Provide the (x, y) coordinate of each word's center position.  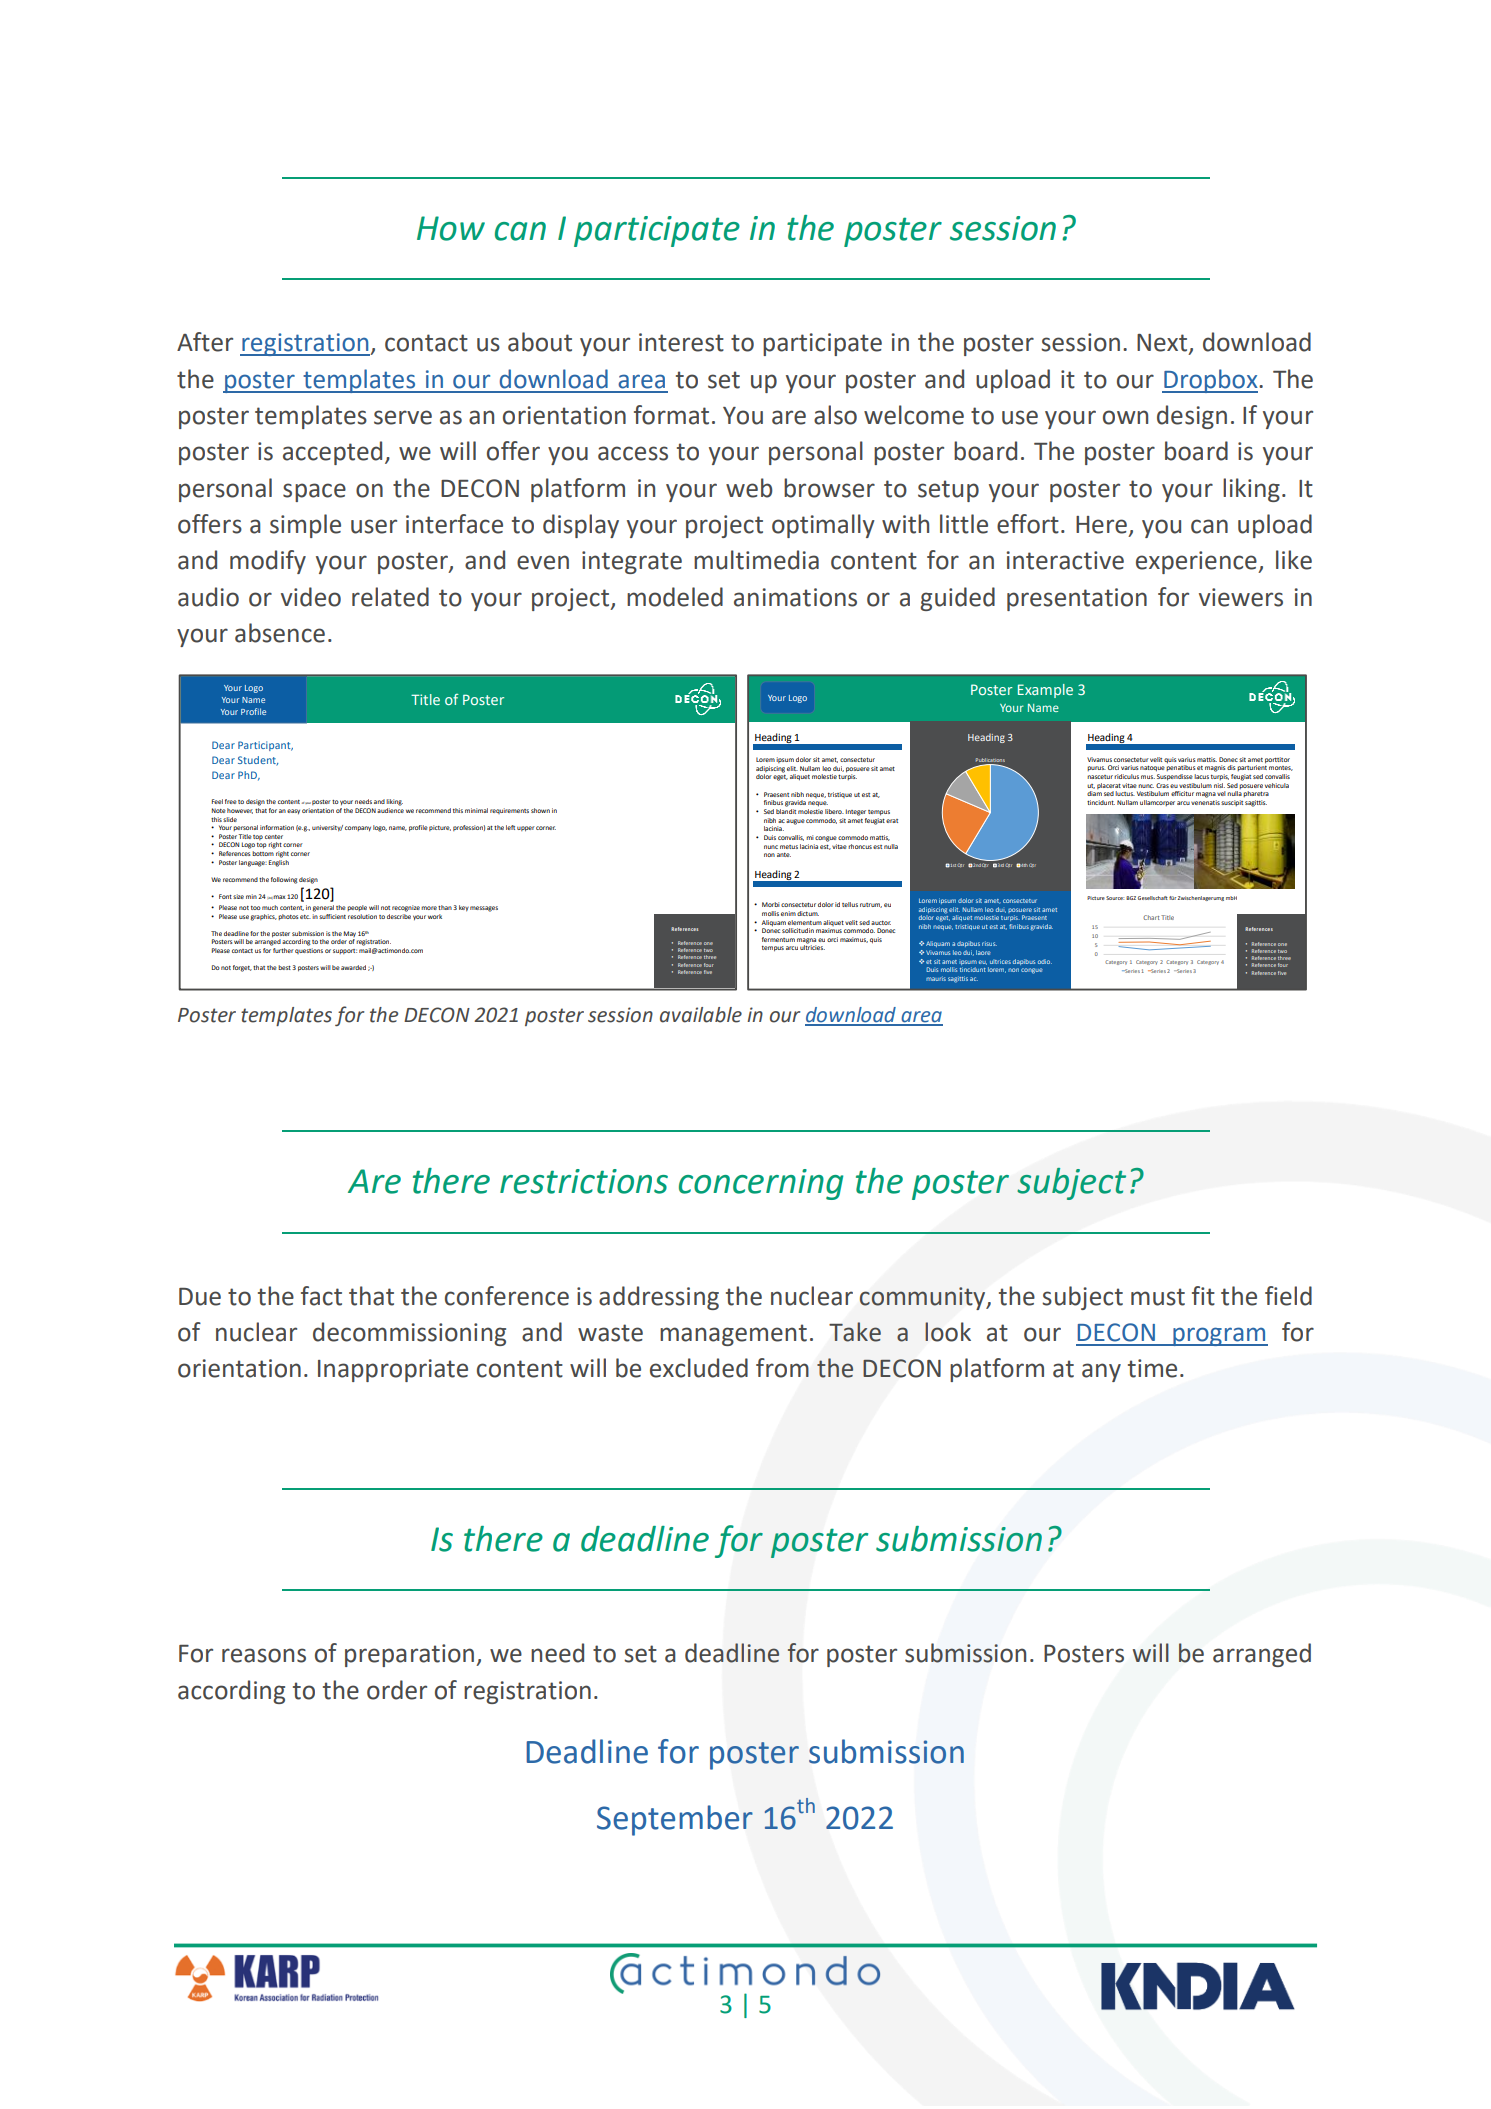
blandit (786, 811)
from (782, 1368)
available (701, 1015)
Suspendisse (1175, 777)
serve (403, 417)
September (675, 1820)
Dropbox (1211, 381)
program (1219, 1336)
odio (1045, 961)
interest (681, 342)
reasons (264, 1655)
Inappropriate (393, 1370)
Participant (265, 746)
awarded (353, 967)
